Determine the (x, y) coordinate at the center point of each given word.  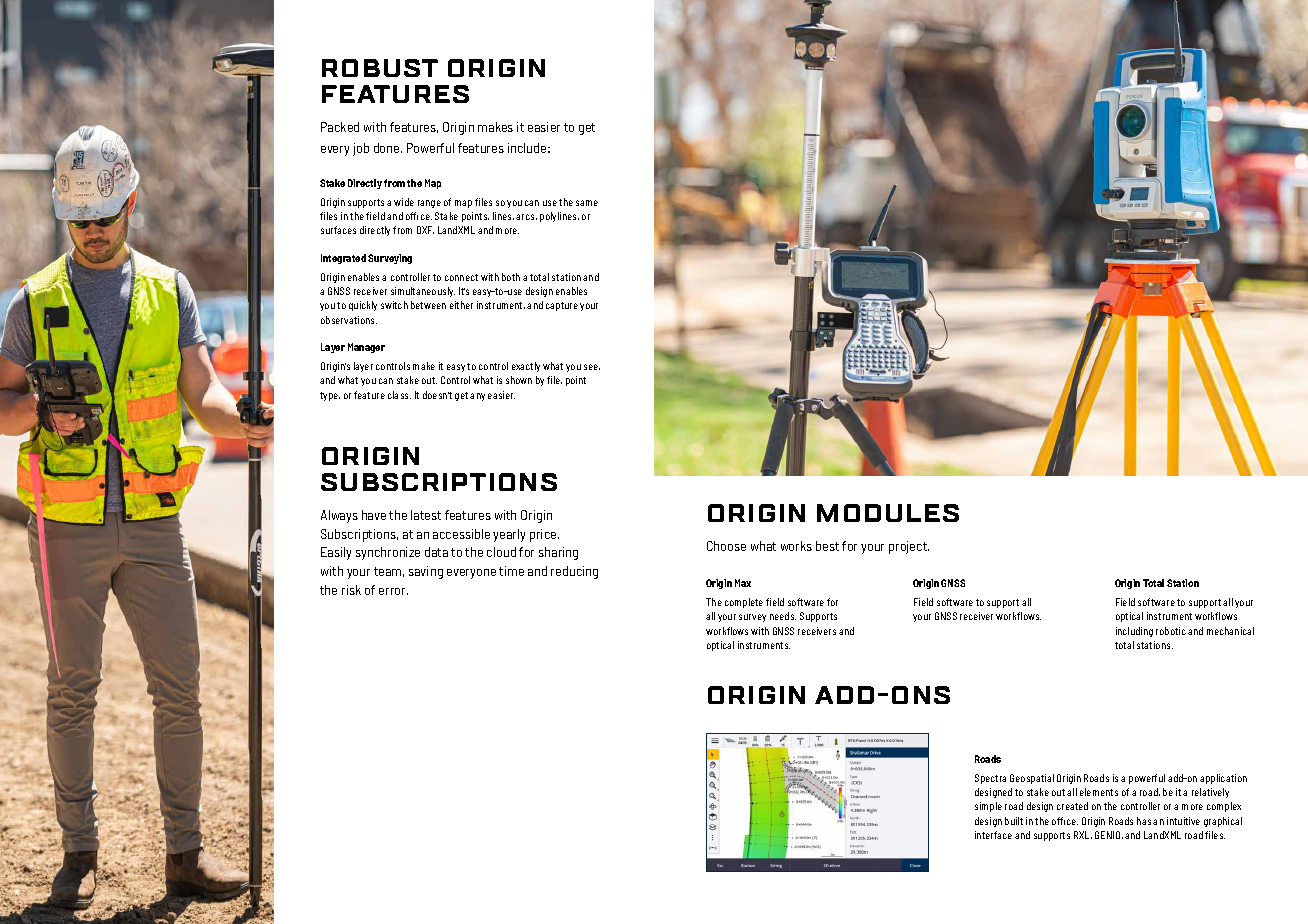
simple (988, 807)
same (587, 203)
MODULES (888, 513)
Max (743, 583)
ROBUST (380, 68)
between (428, 305)
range (429, 204)
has (1144, 821)
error (393, 591)
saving (426, 572)
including (1134, 632)
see (592, 367)
